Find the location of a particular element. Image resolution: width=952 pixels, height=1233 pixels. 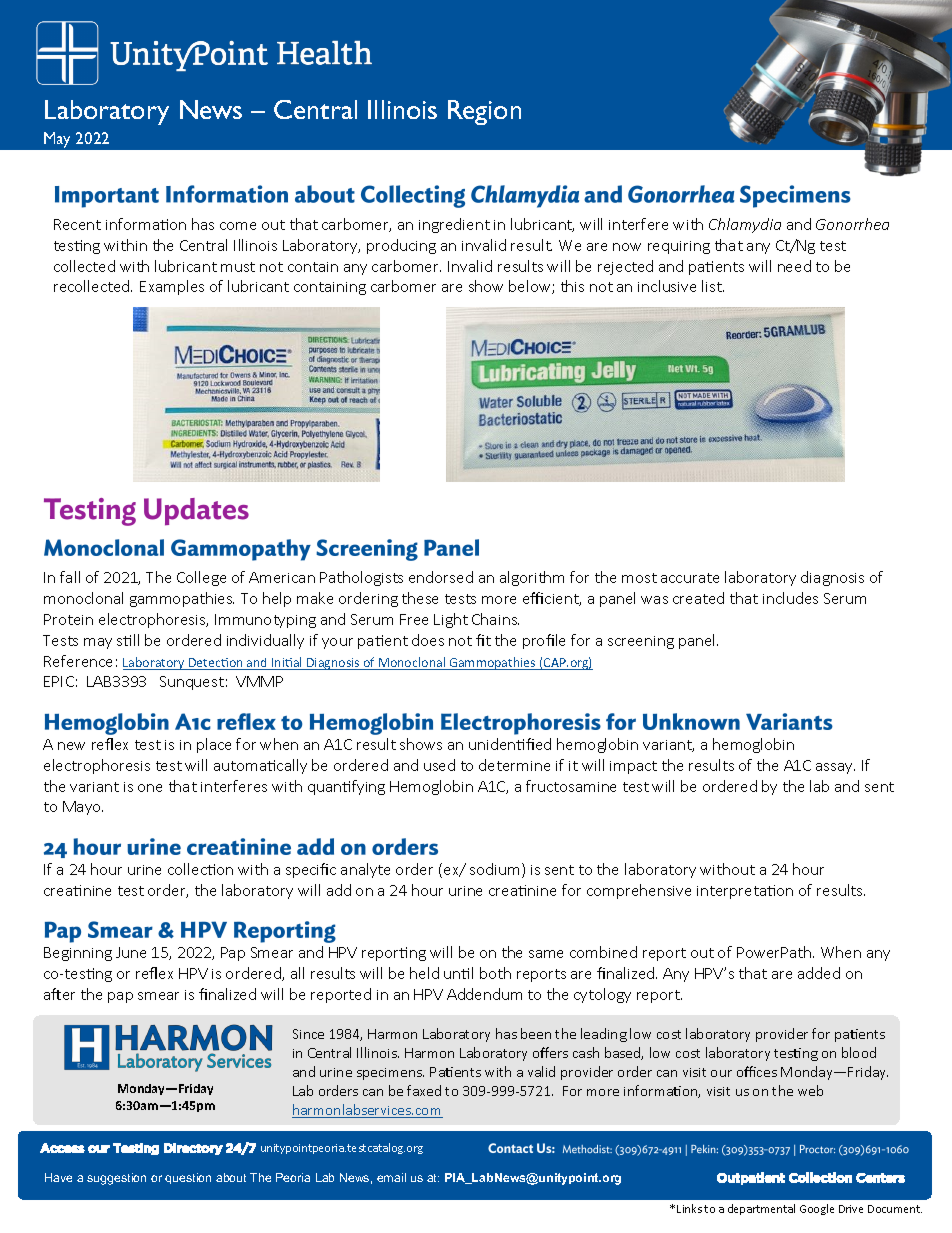

interpretation is located at coordinates (745, 892).
